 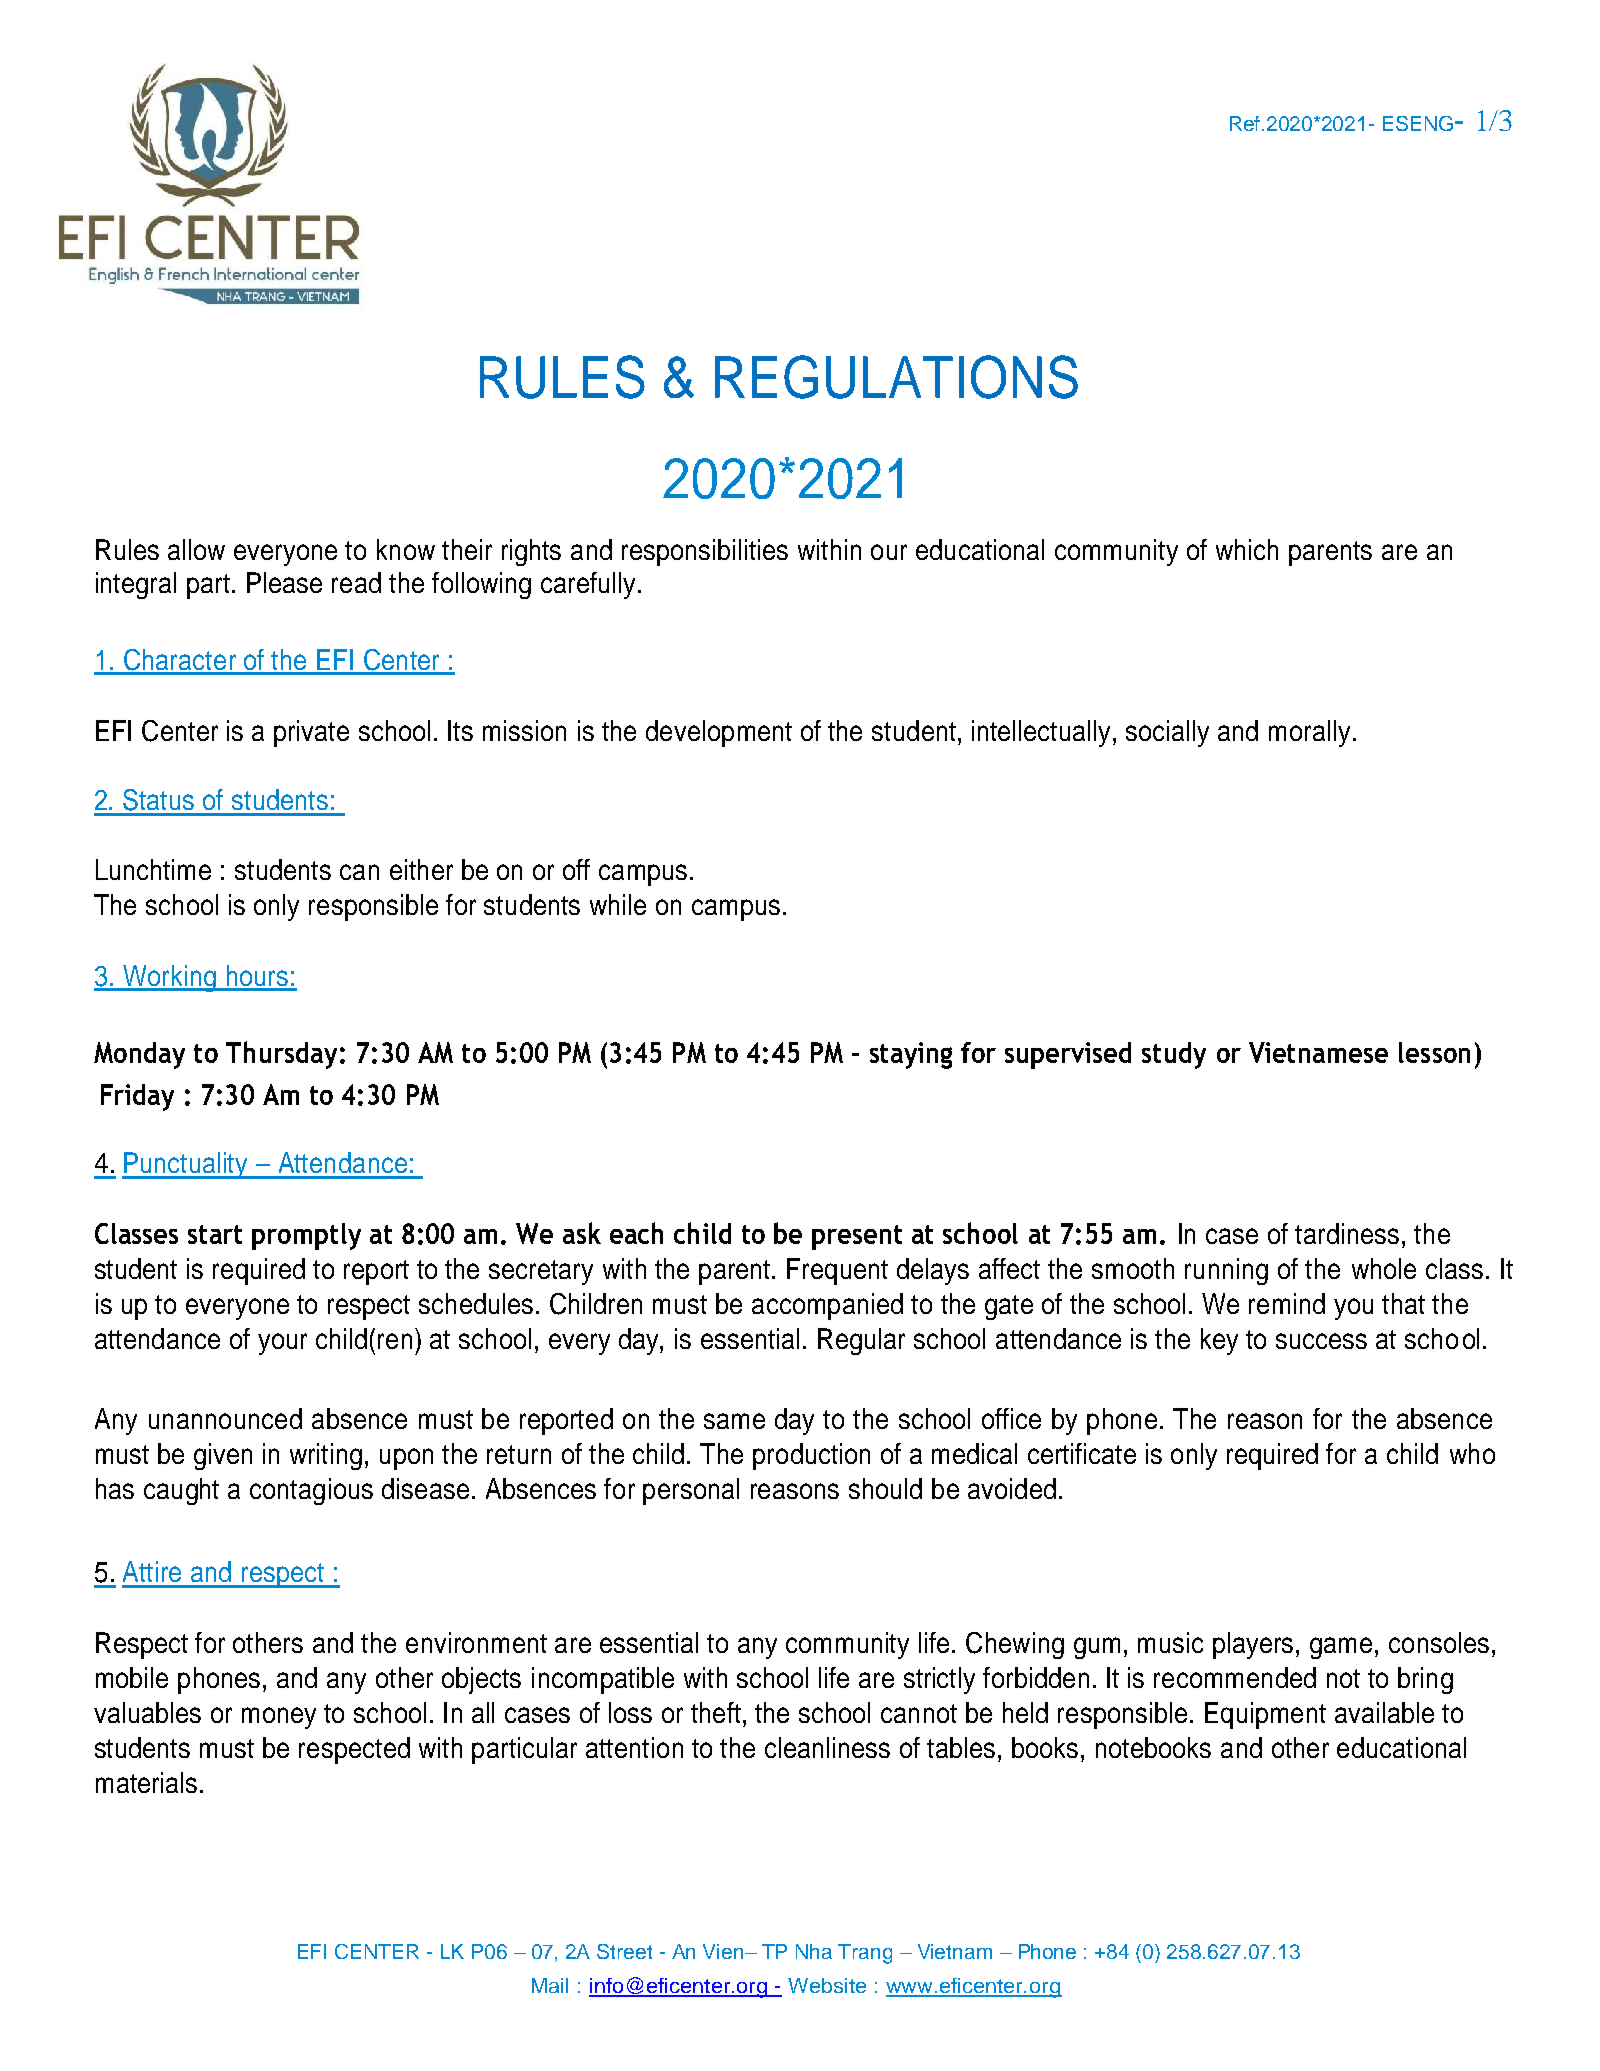 What do you see at coordinates (196, 549) in the page?
I see `allow` at bounding box center [196, 549].
